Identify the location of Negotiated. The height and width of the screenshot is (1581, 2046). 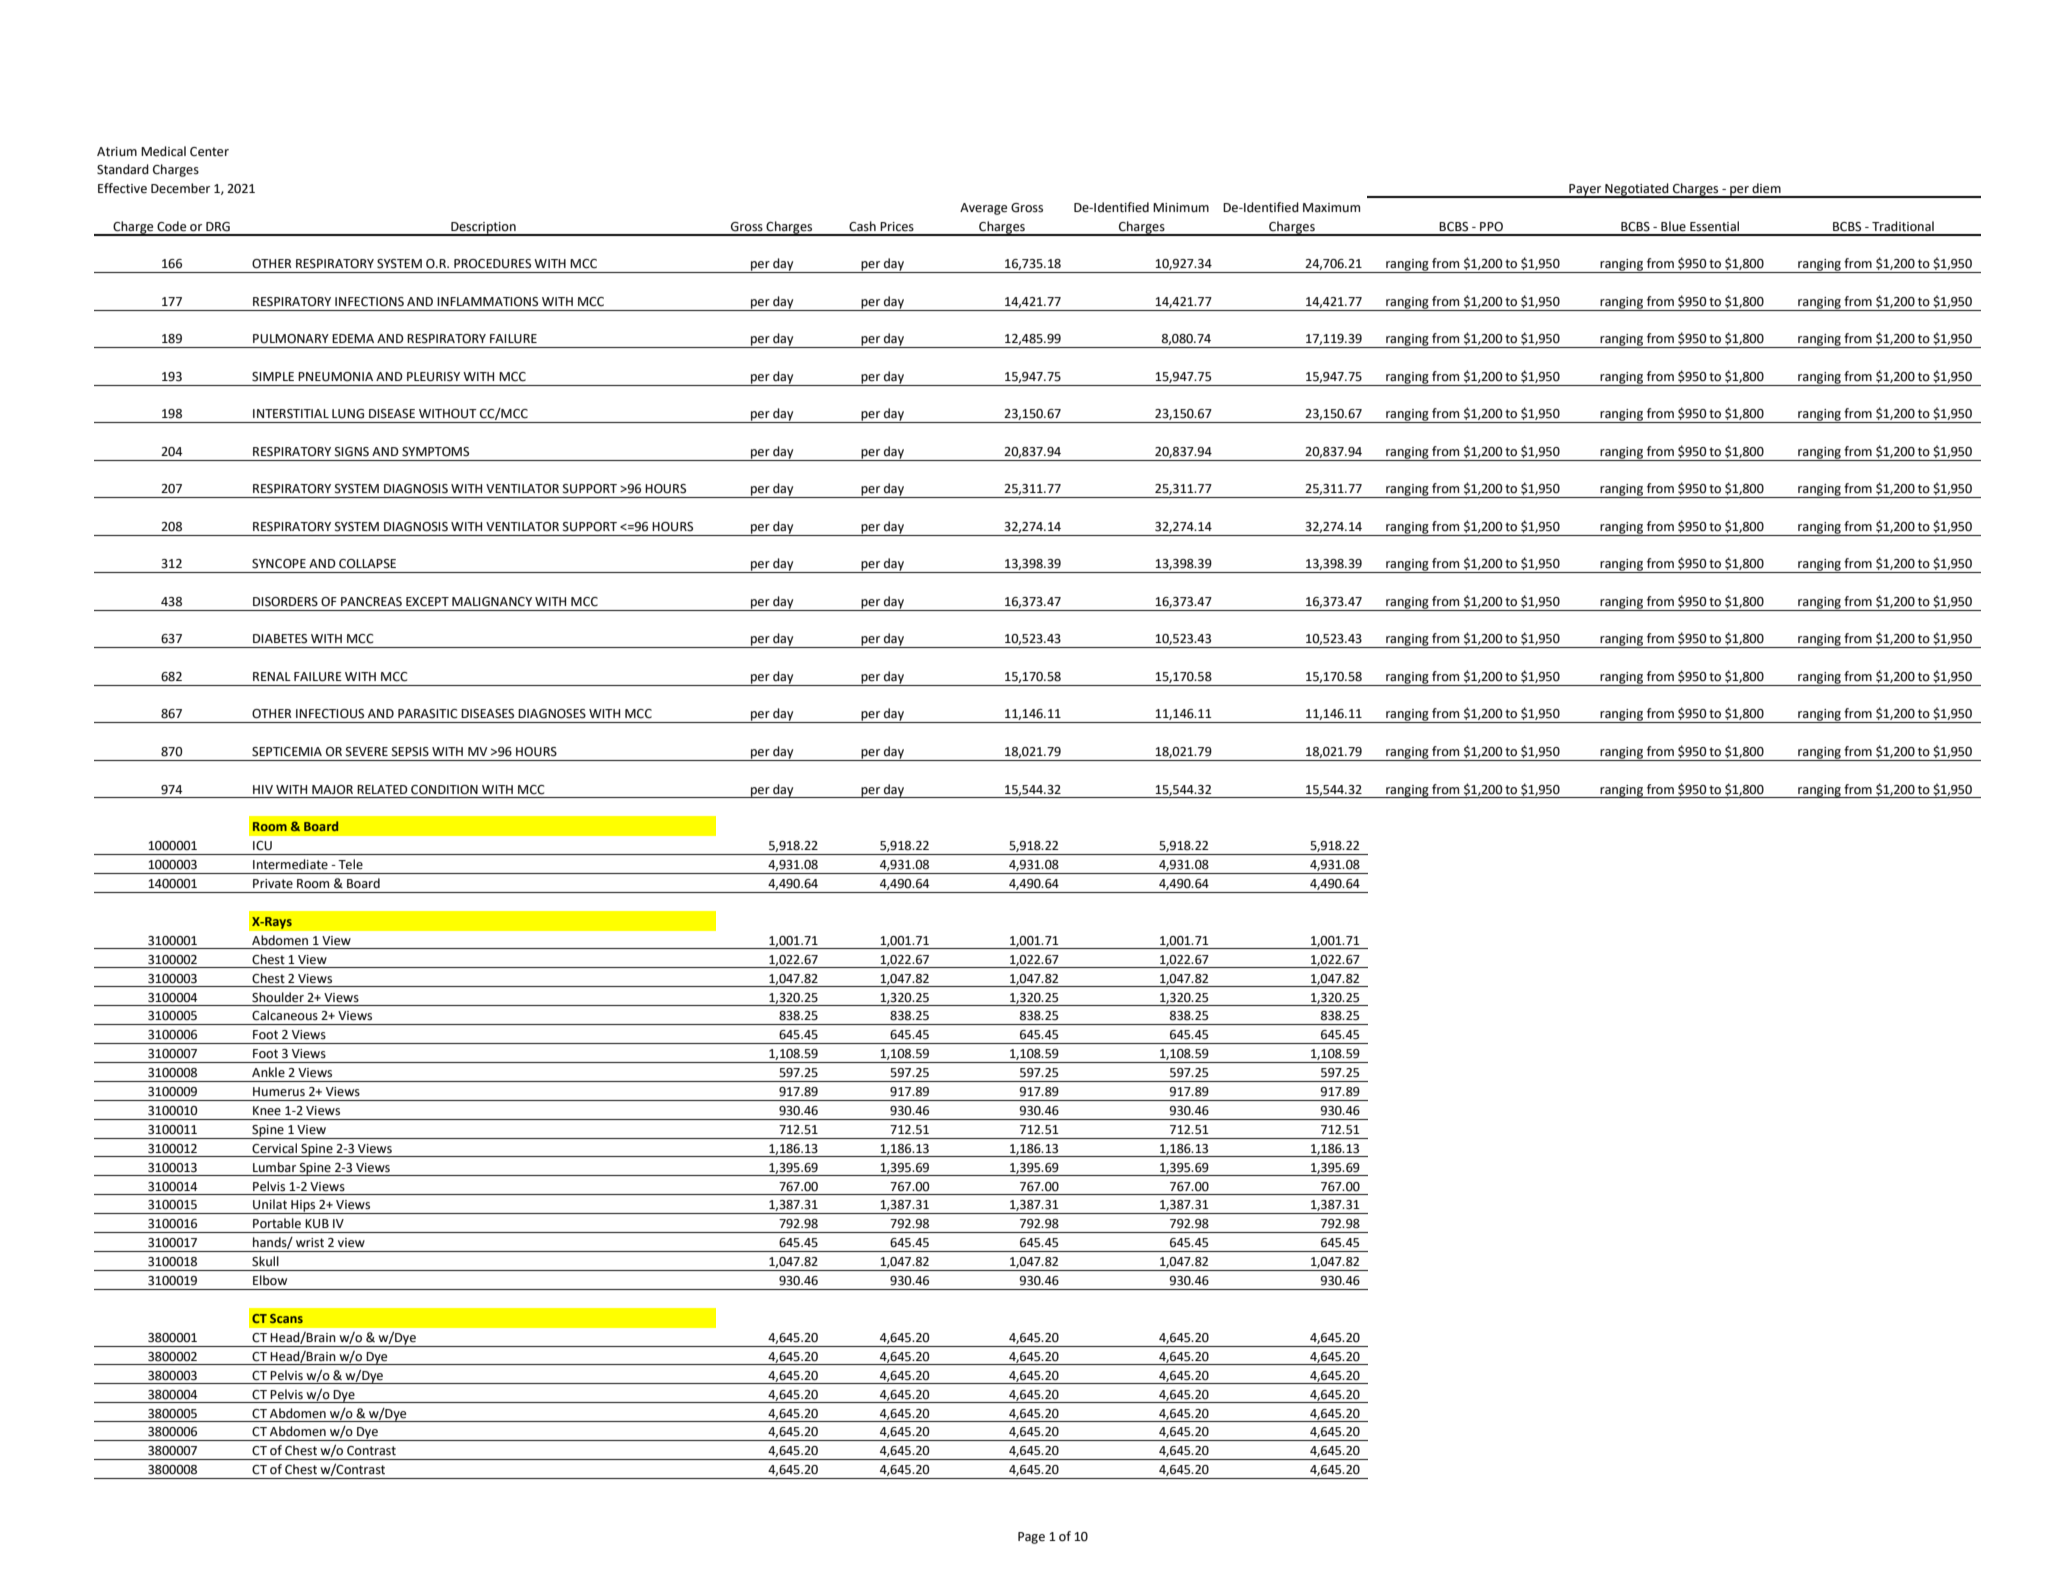
(1637, 190).
